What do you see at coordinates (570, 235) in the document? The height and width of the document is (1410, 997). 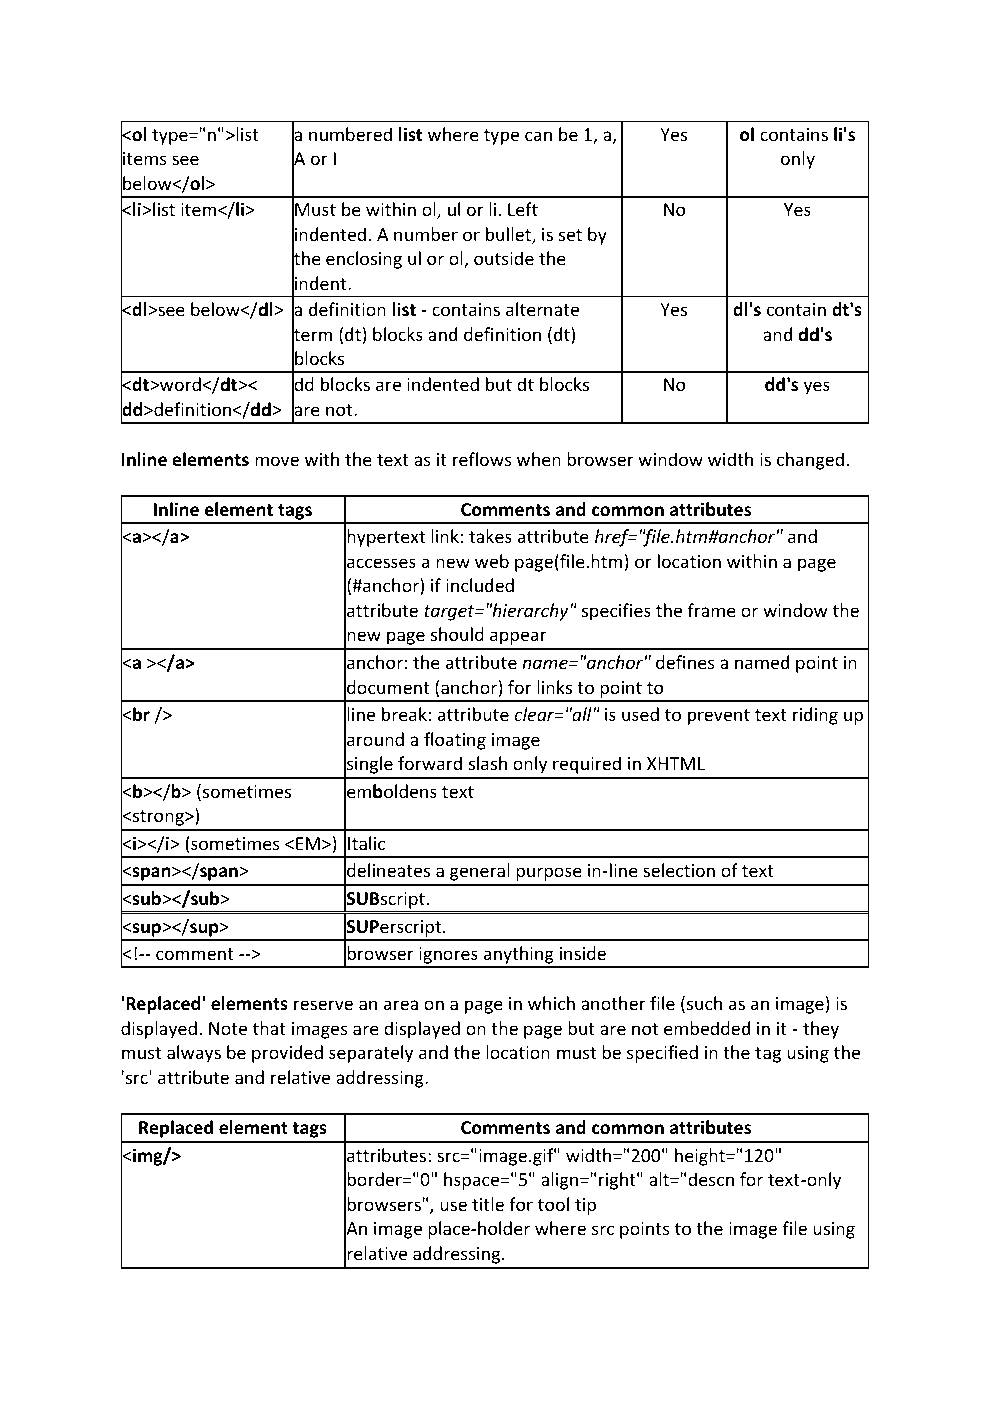 I see `set` at bounding box center [570, 235].
